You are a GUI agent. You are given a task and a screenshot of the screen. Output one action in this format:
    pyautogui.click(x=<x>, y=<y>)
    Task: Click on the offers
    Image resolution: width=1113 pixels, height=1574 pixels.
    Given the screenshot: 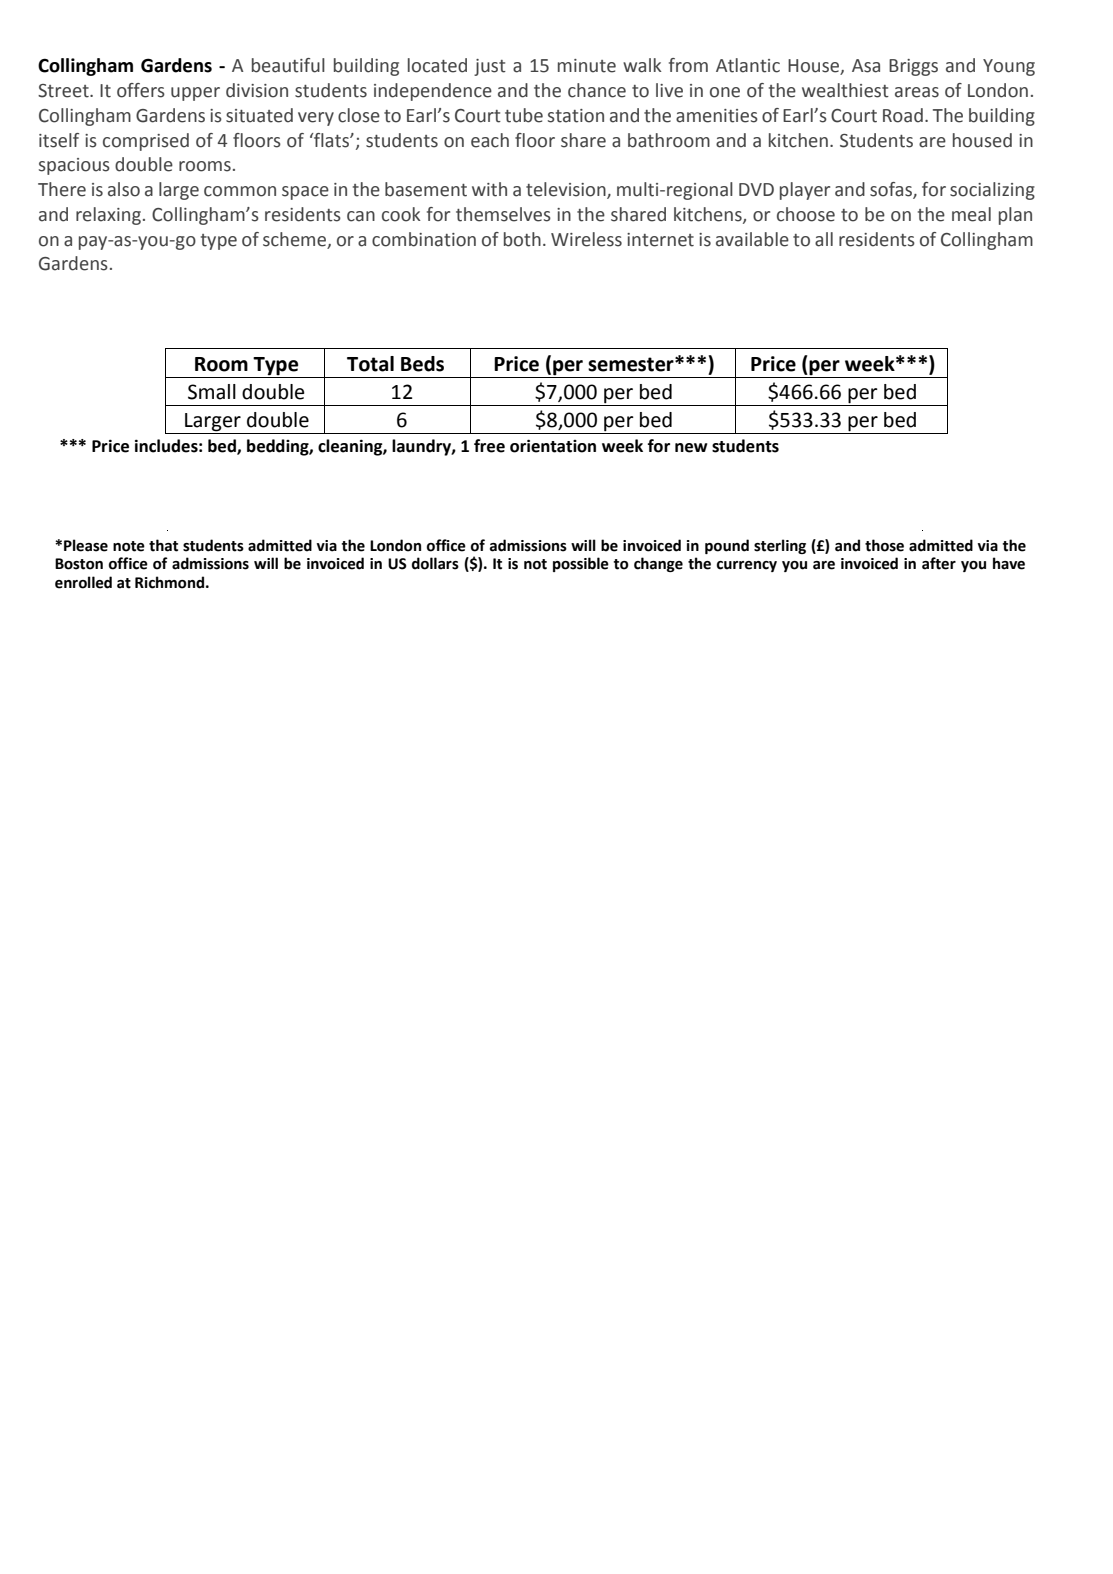 What is the action you would take?
    pyautogui.click(x=141, y=90)
